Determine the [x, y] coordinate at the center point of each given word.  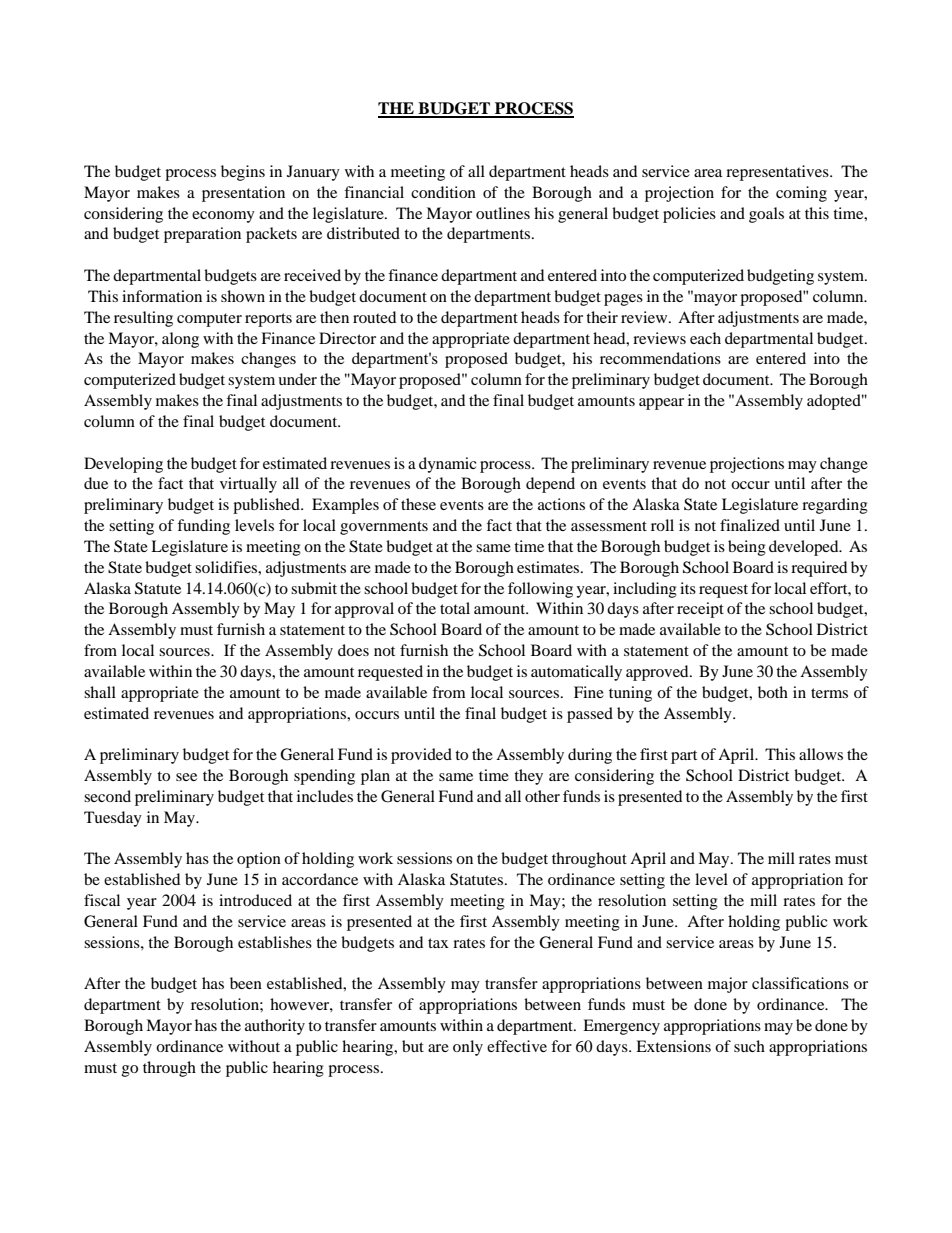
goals [766, 215]
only [468, 1048]
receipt [700, 610]
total [455, 608]
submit [314, 588]
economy [223, 217]
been [246, 983]
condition [443, 192]
